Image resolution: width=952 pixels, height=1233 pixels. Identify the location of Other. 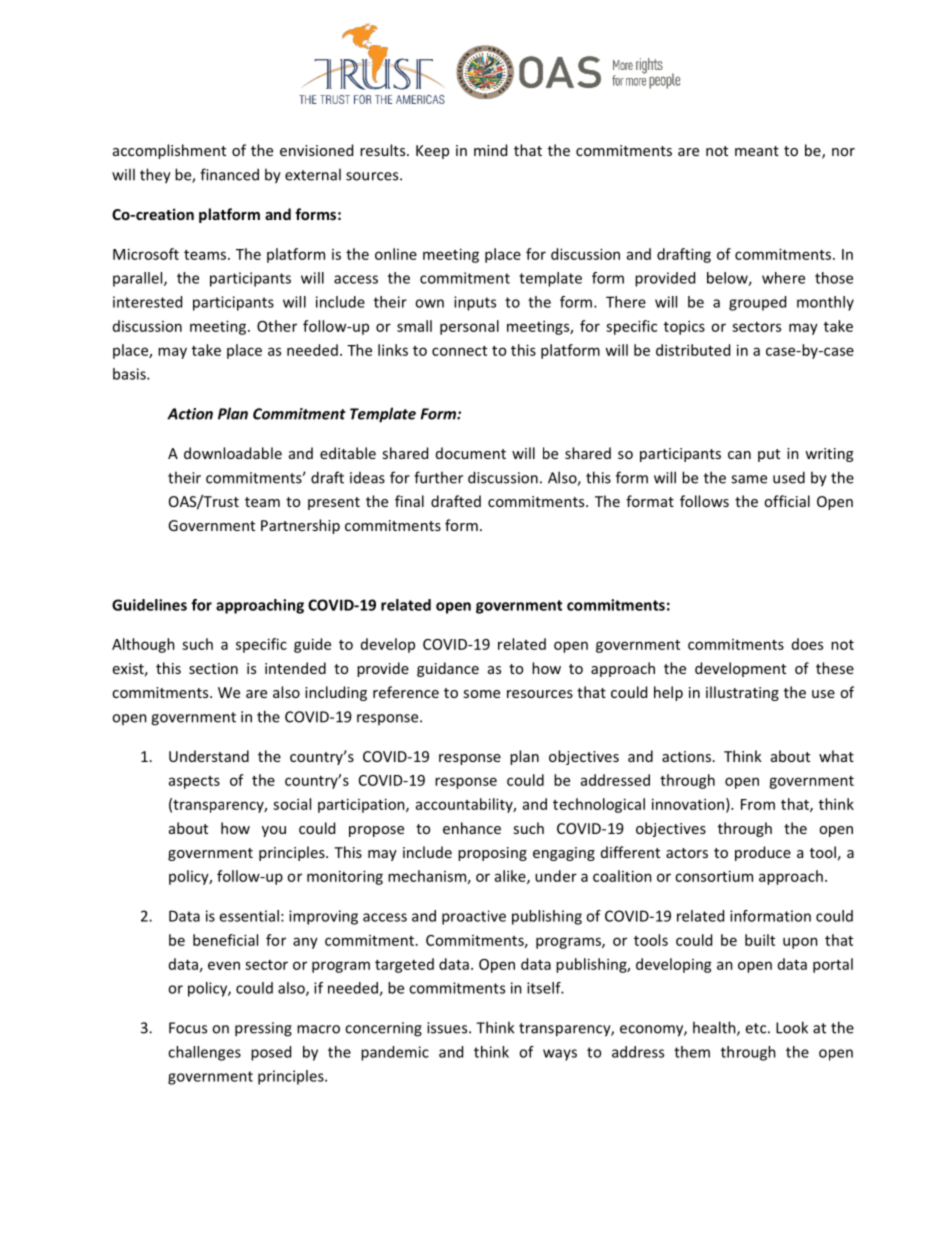
(277, 326).
